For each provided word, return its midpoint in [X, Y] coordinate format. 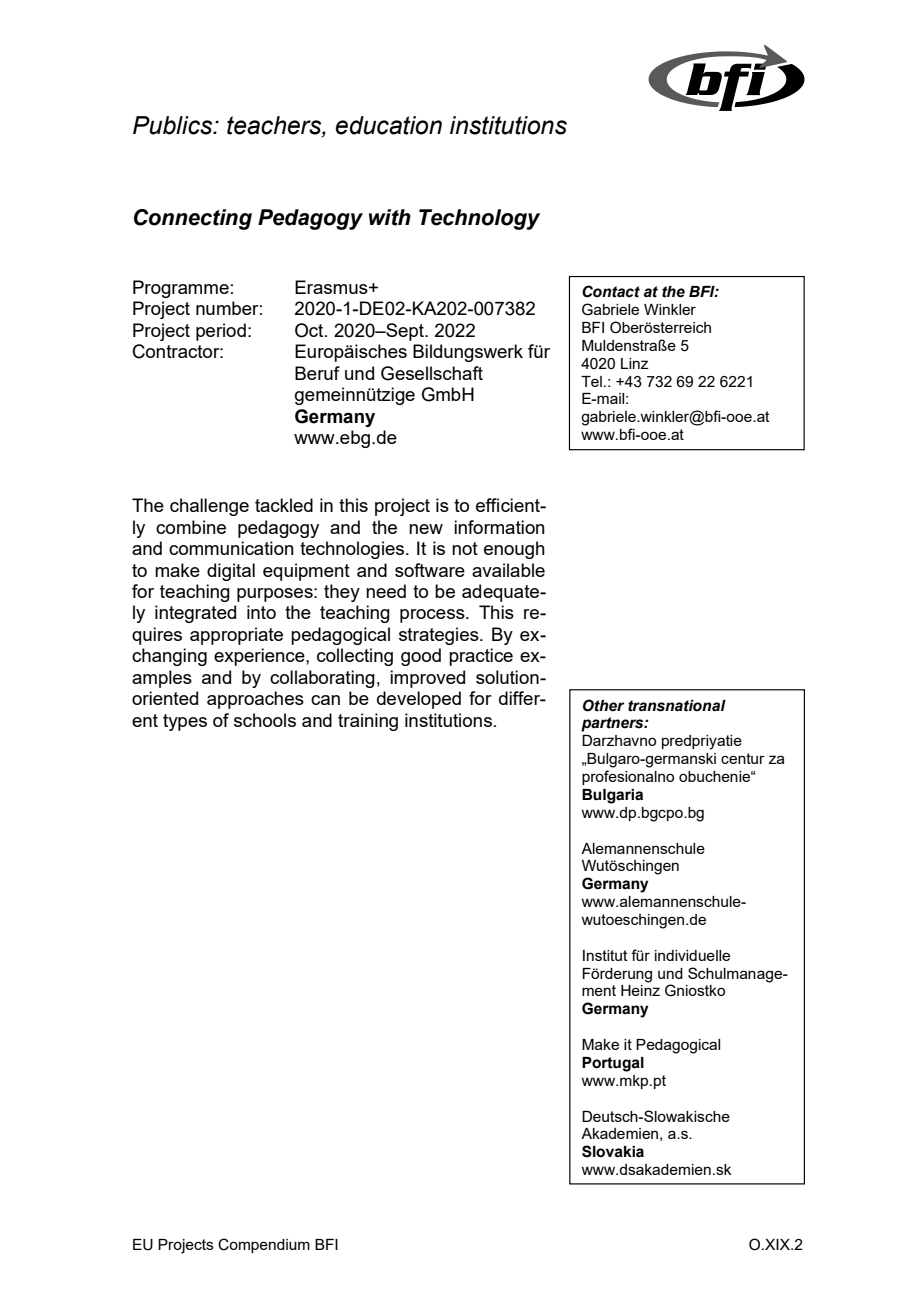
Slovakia [613, 1151]
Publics [174, 125]
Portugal [613, 1064]
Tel [591, 381]
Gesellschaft [432, 373]
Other [603, 705]
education [389, 125]
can [325, 700]
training [368, 722]
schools [265, 720]
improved [427, 679]
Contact [611, 291]
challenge [209, 507]
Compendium [264, 1245]
